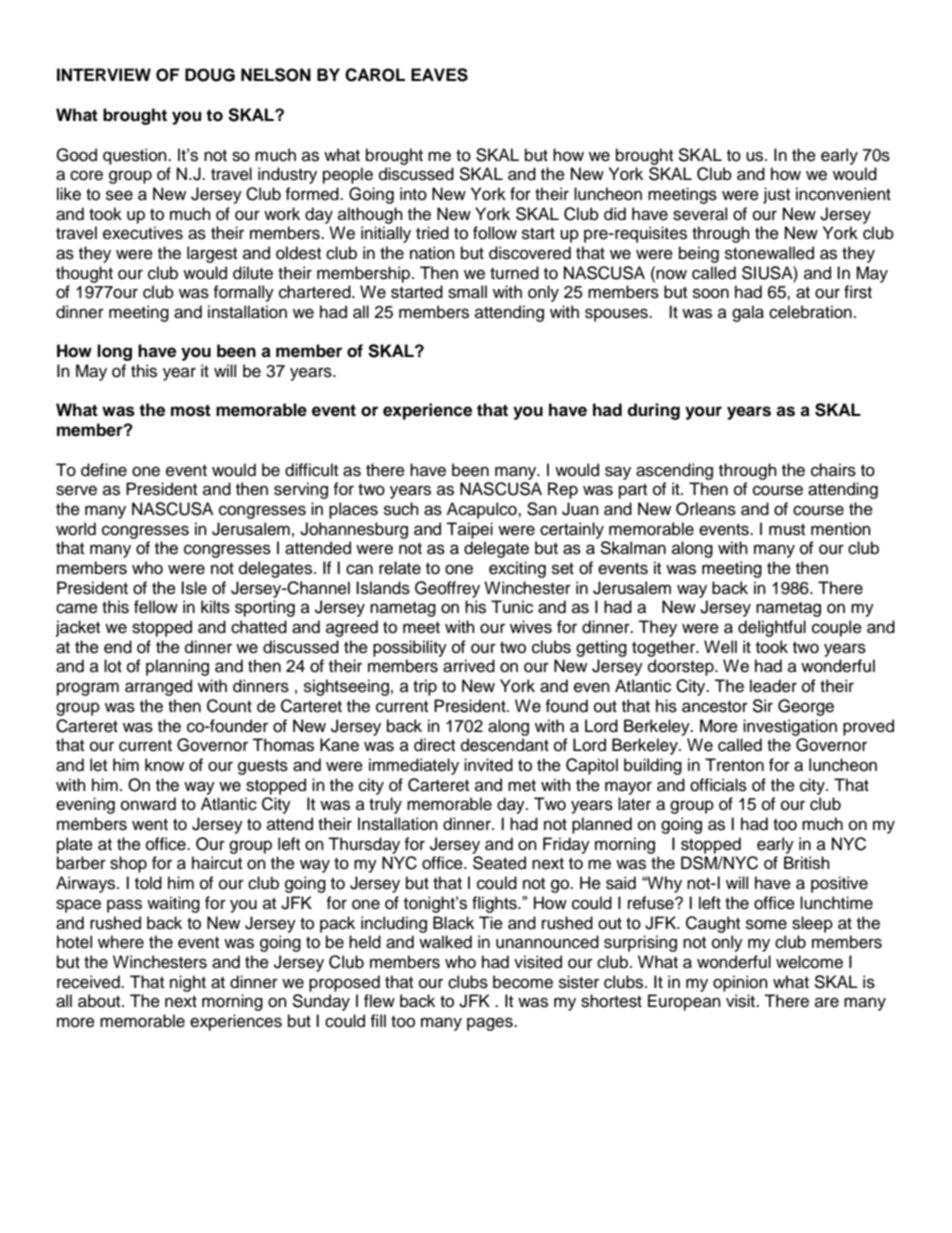 This image has width=952, height=1233. I want to click on about, so click(100, 1001).
